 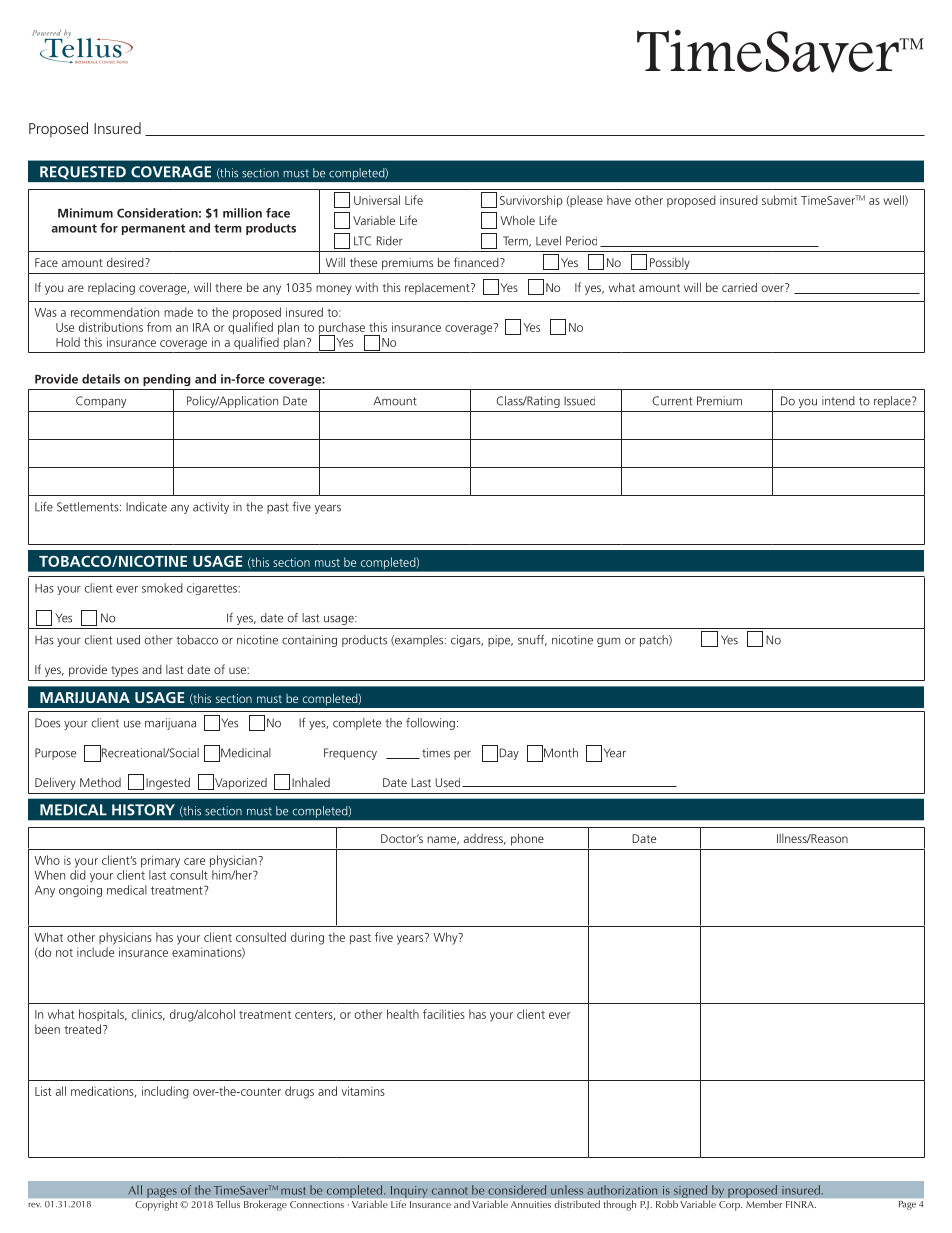 What do you see at coordinates (153, 229) in the screenshot?
I see `permanent` at bounding box center [153, 229].
